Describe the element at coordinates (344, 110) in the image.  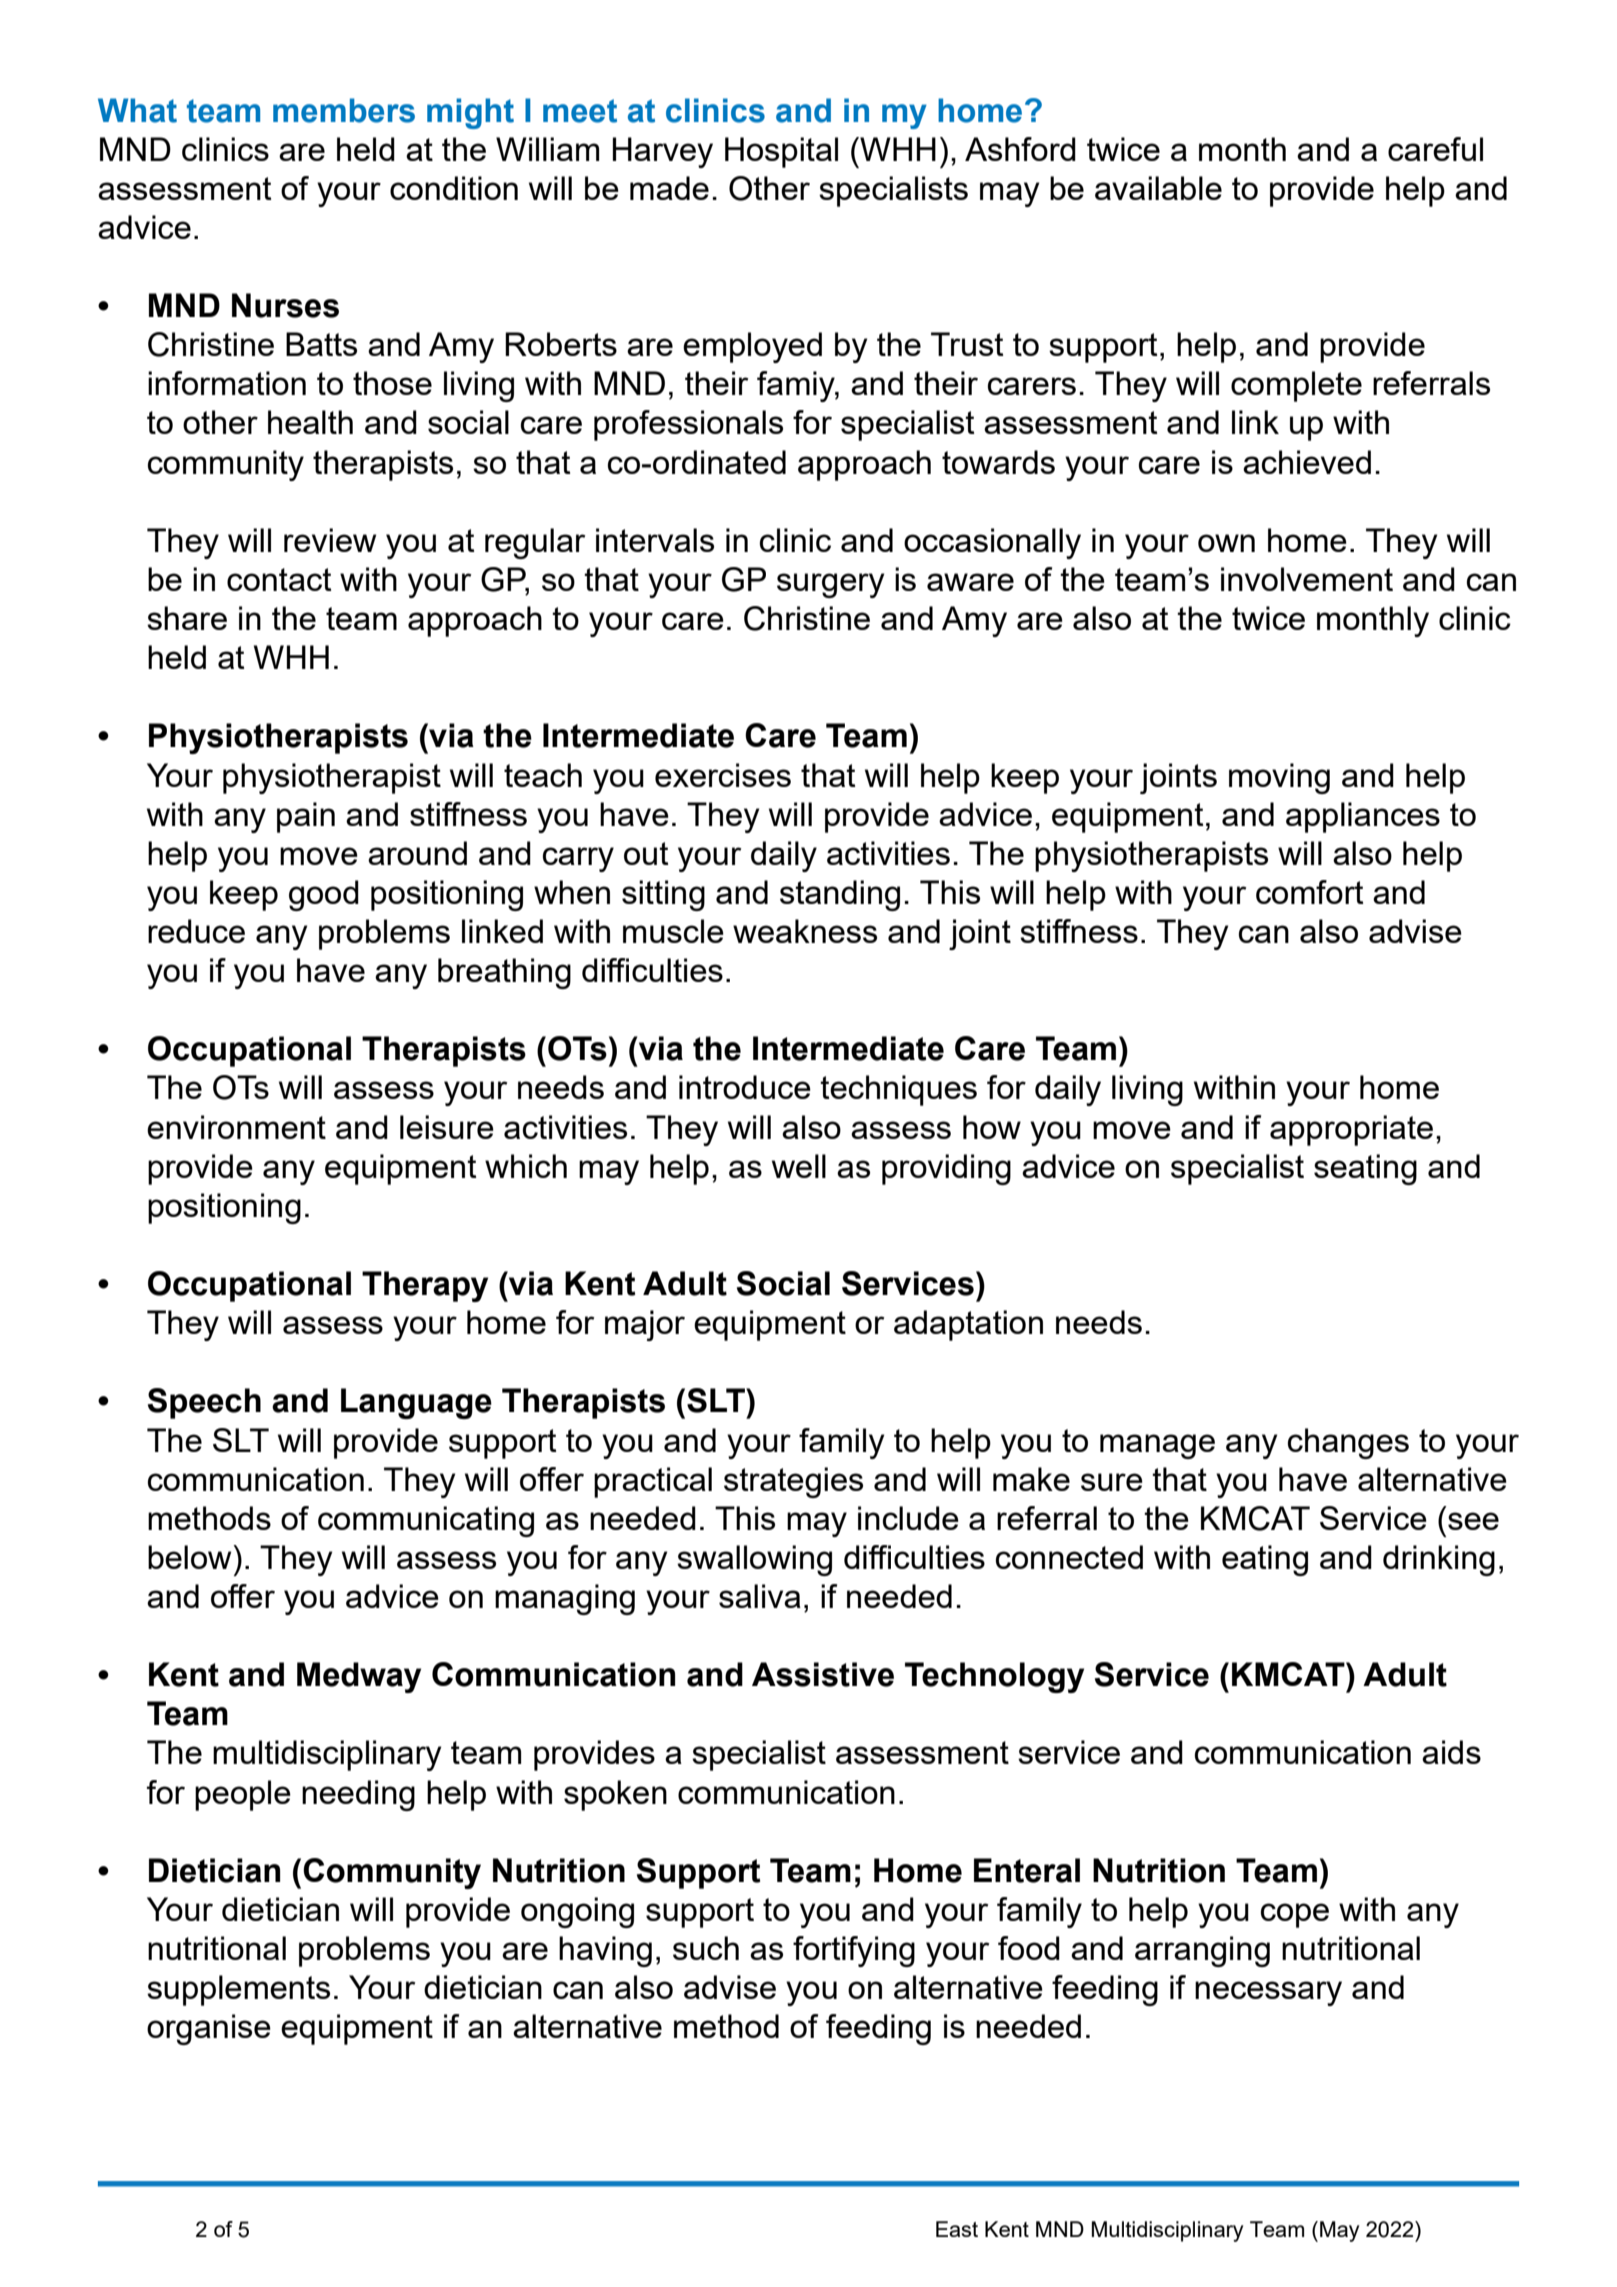
I see `members` at that location.
